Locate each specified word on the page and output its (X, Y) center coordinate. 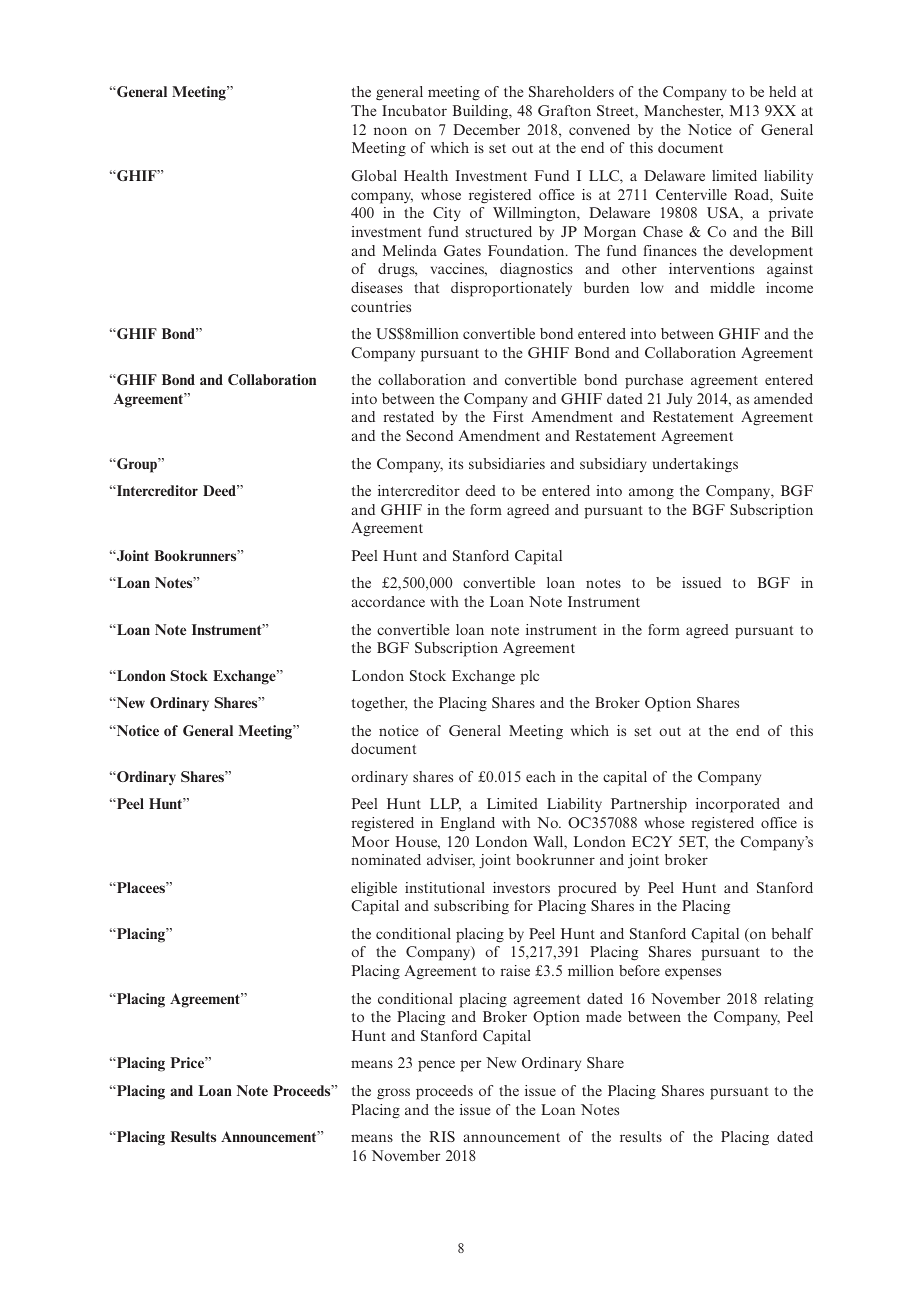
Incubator (414, 110)
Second (429, 435)
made (603, 1016)
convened (599, 129)
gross (393, 1094)
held (782, 91)
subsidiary (613, 465)
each (541, 776)
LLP (445, 804)
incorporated (738, 805)
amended (783, 398)
